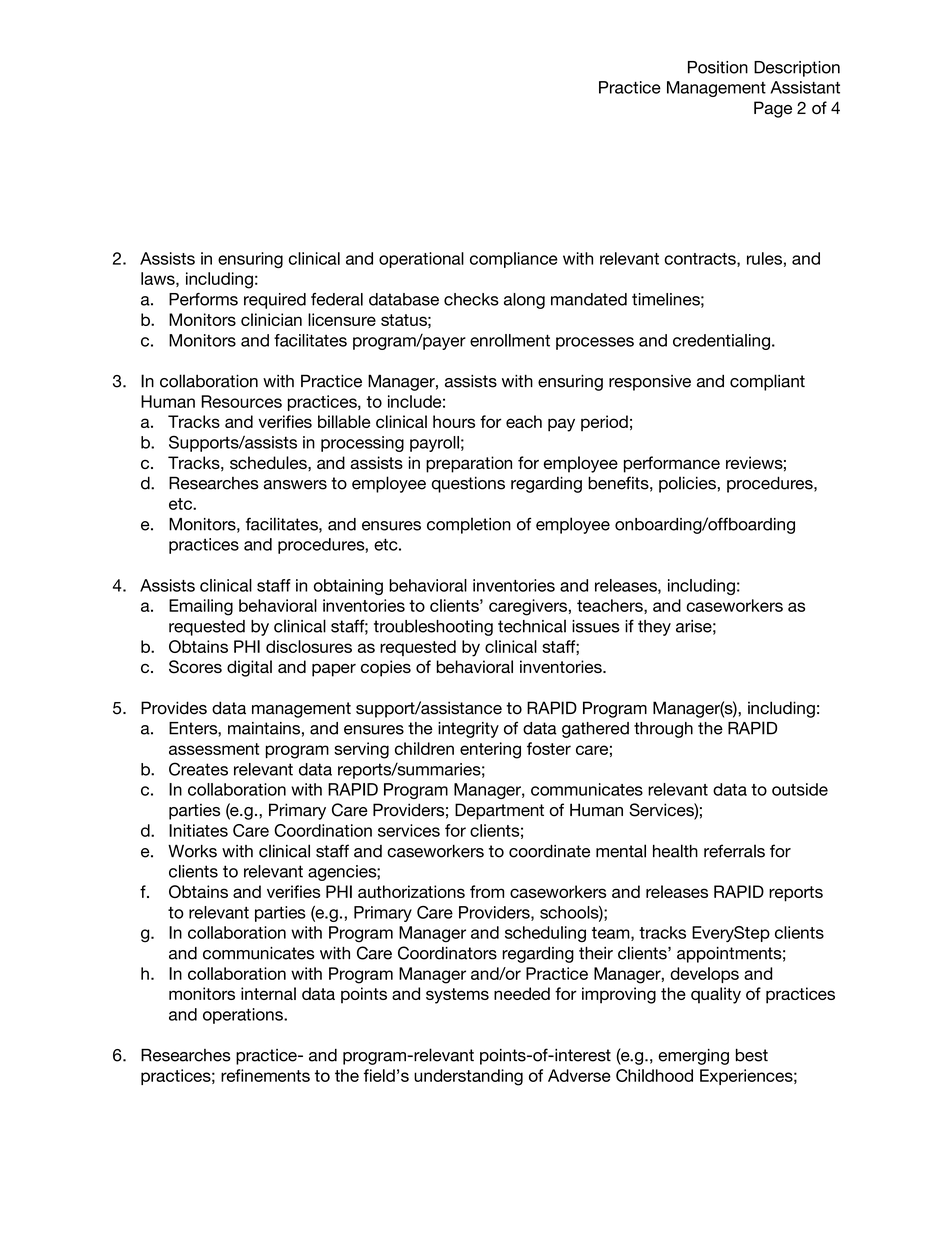  What do you see at coordinates (265, 1075) in the image?
I see `refinements` at bounding box center [265, 1075].
